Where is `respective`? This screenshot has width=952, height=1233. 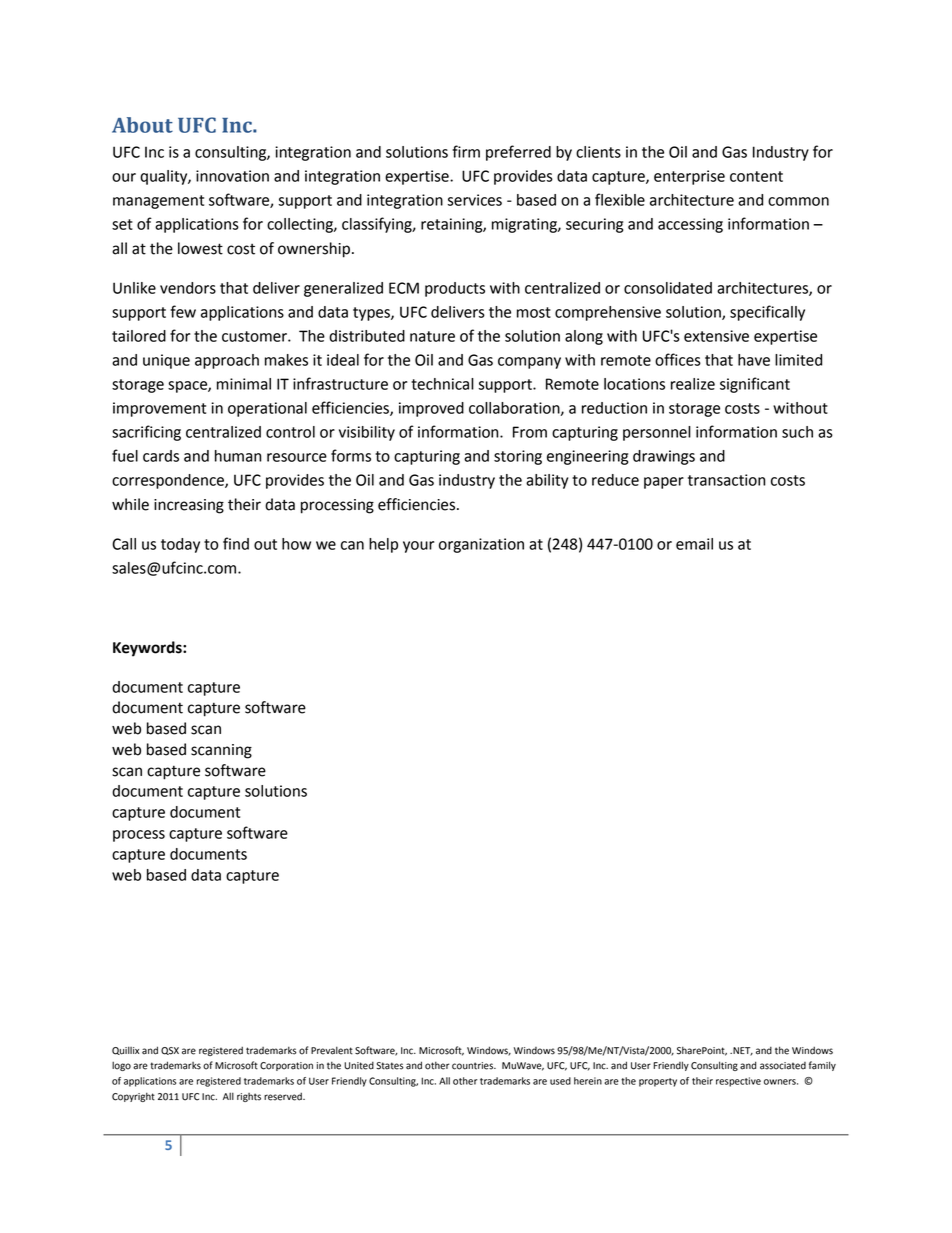
respective is located at coordinates (738, 1082).
